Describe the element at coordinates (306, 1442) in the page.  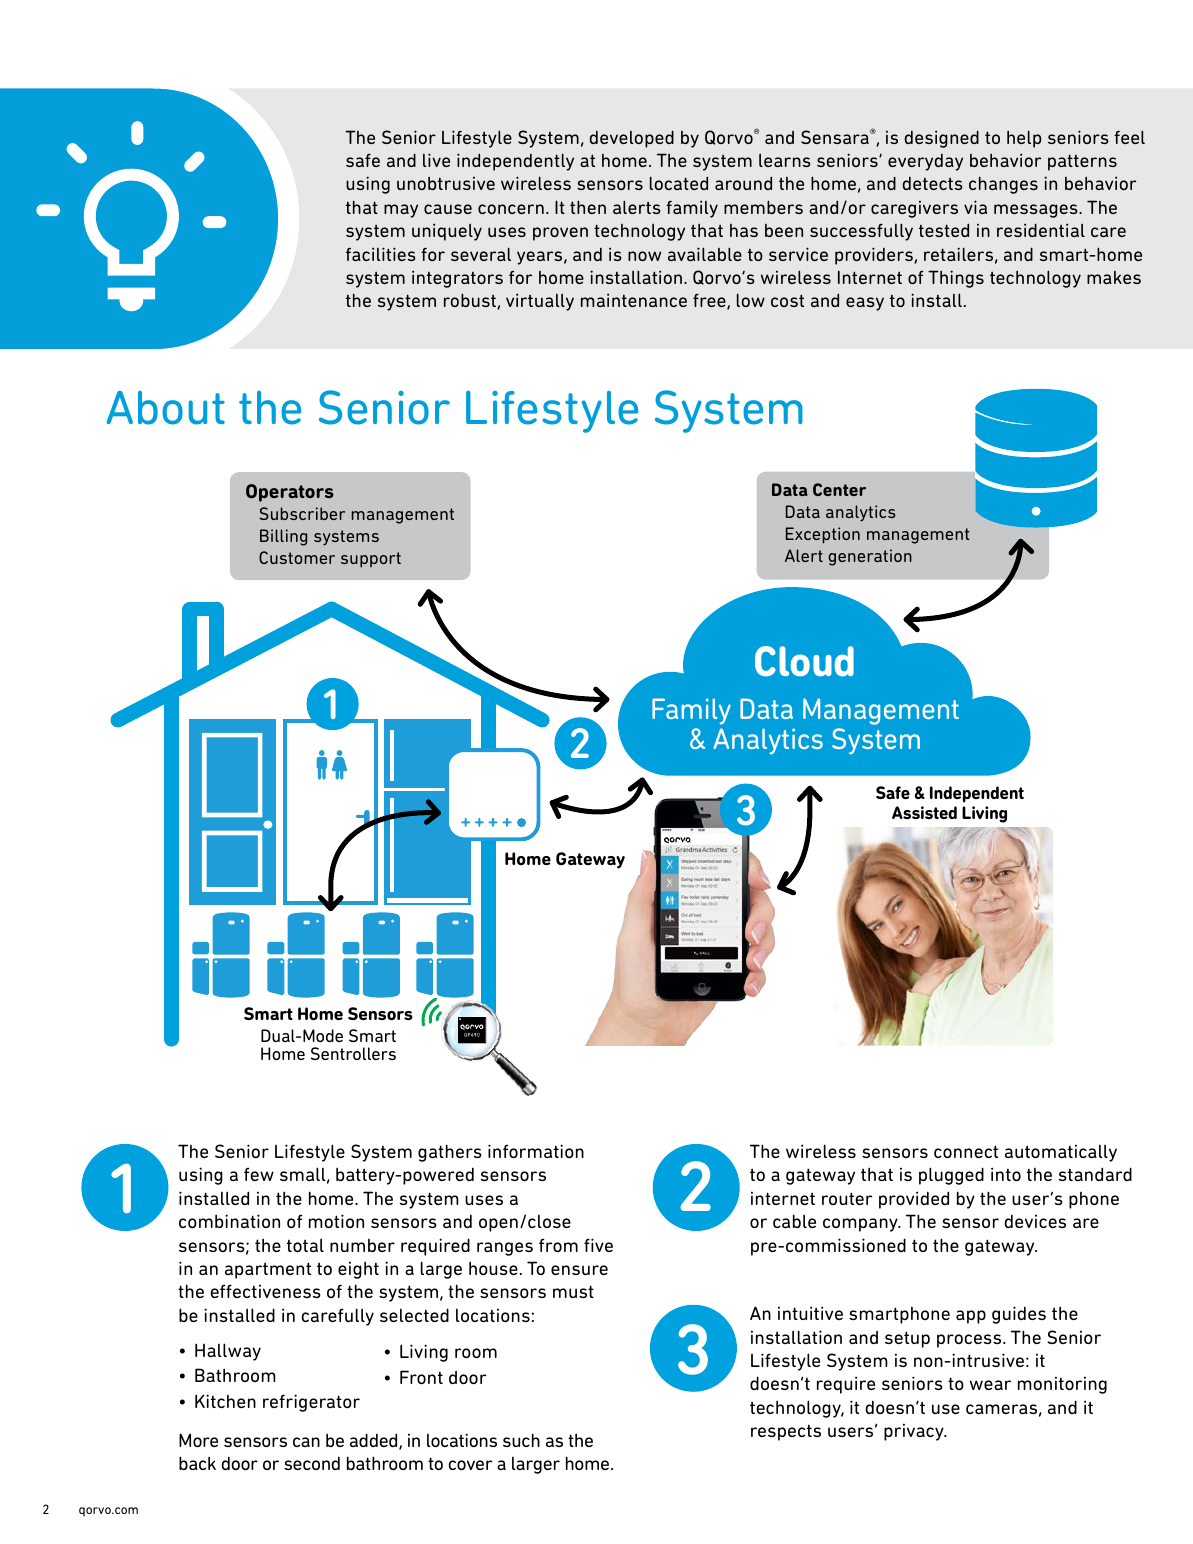
I see `can` at that location.
